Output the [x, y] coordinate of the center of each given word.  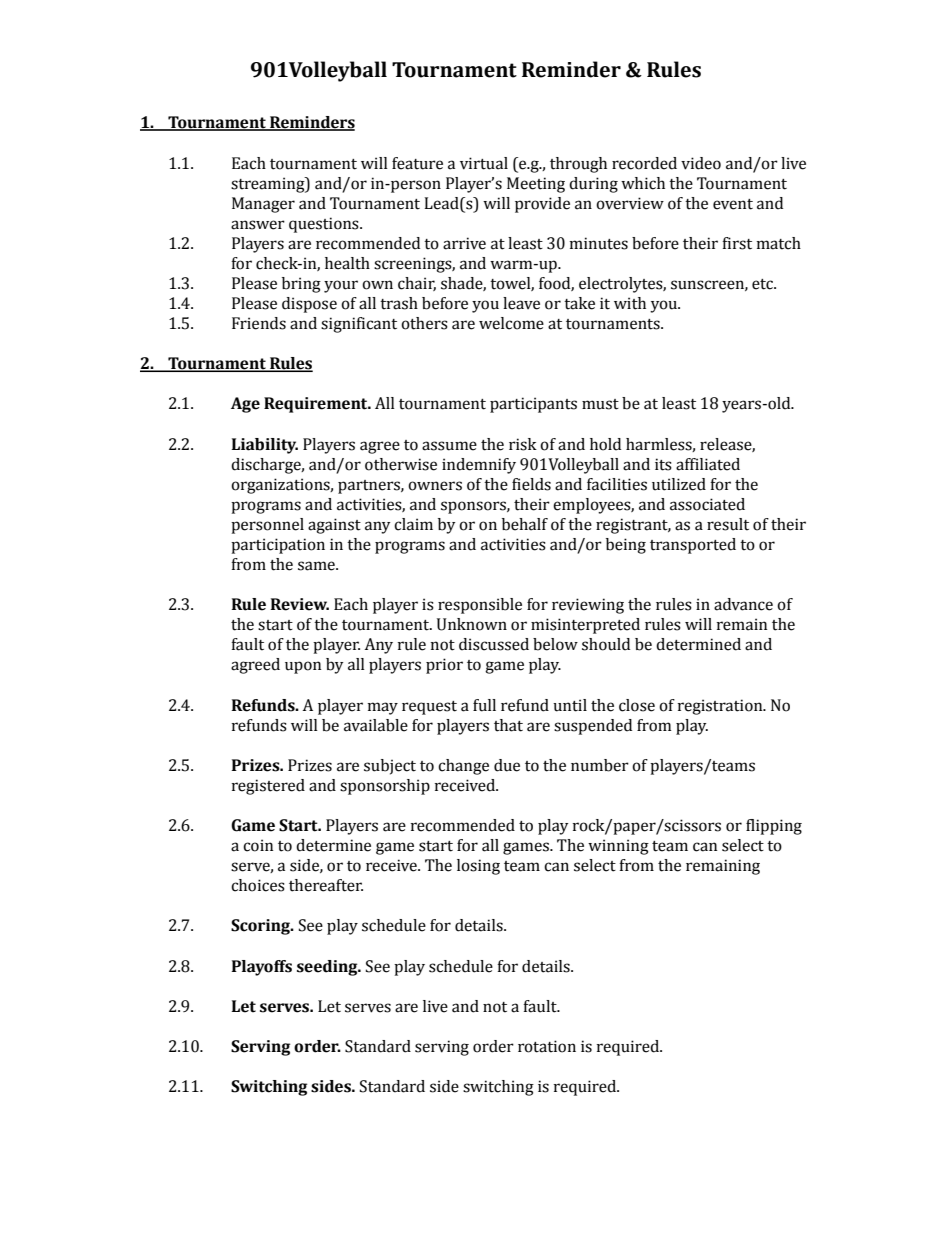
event [733, 204]
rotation [547, 1046]
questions [325, 225]
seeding [328, 968]
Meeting [536, 185]
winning [618, 847]
